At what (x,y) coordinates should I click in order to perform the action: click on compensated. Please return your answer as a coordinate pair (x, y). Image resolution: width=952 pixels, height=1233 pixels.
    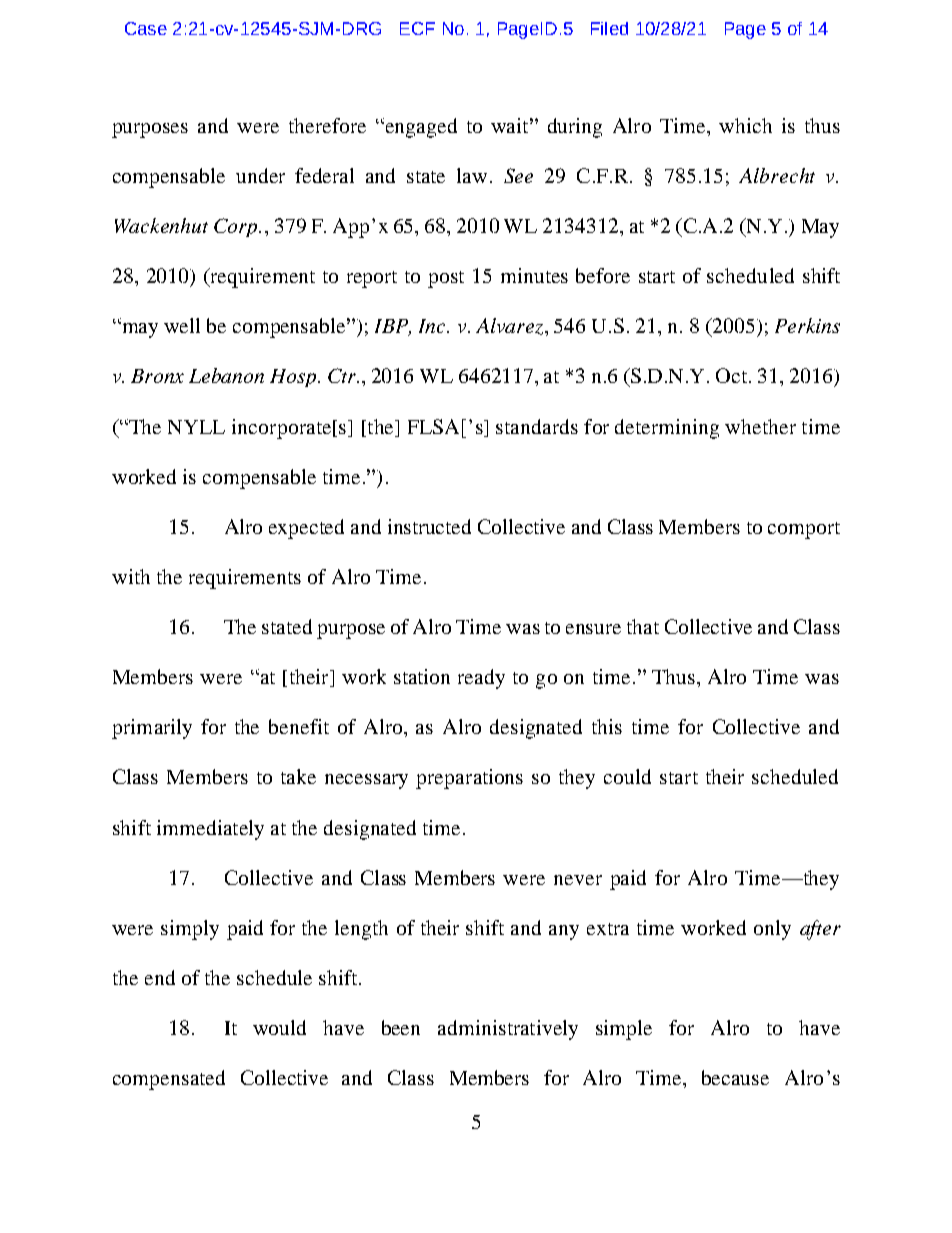
    Looking at the image, I should click on (169, 1080).
